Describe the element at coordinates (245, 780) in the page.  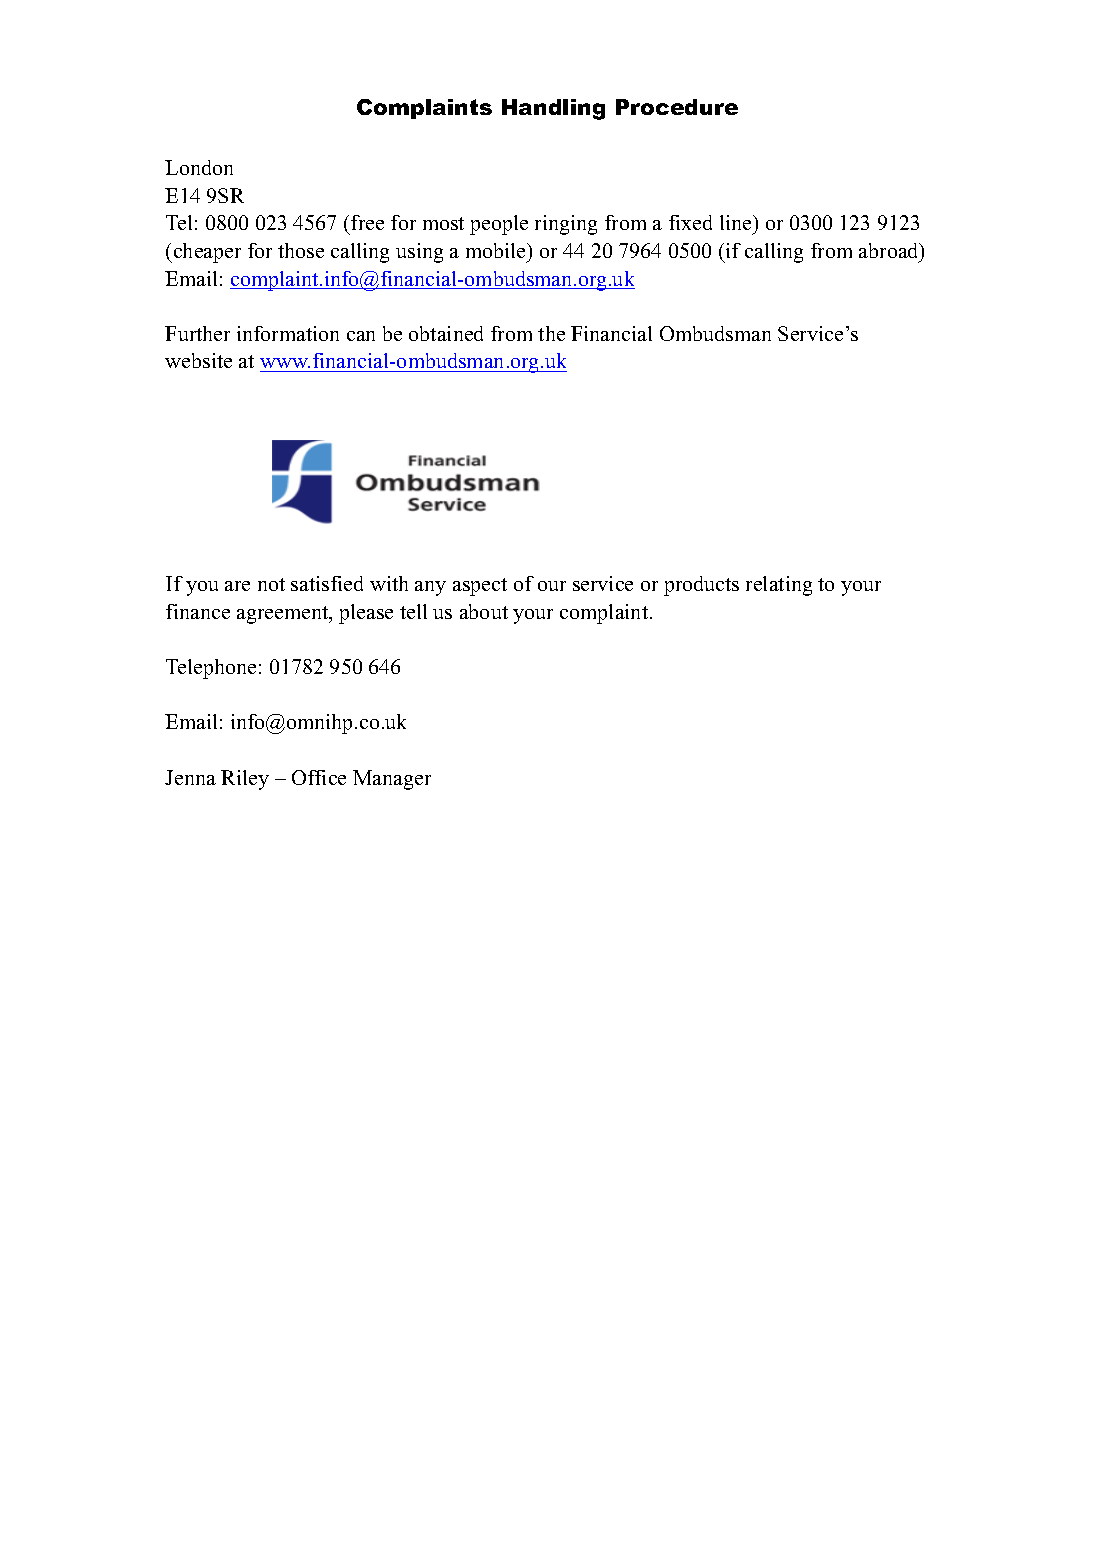
I see `Riley` at that location.
